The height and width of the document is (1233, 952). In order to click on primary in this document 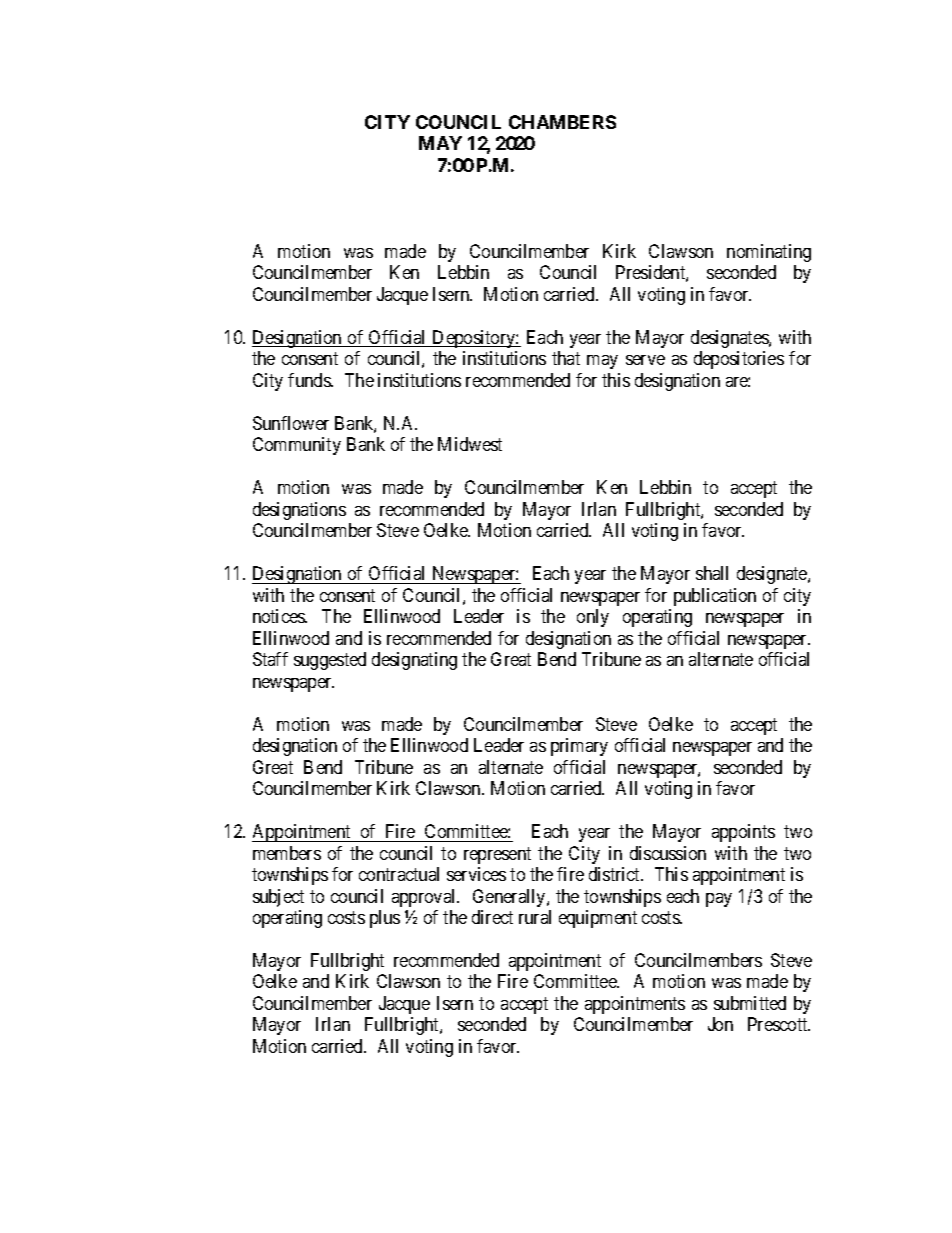, I will do `click(579, 747)`.
